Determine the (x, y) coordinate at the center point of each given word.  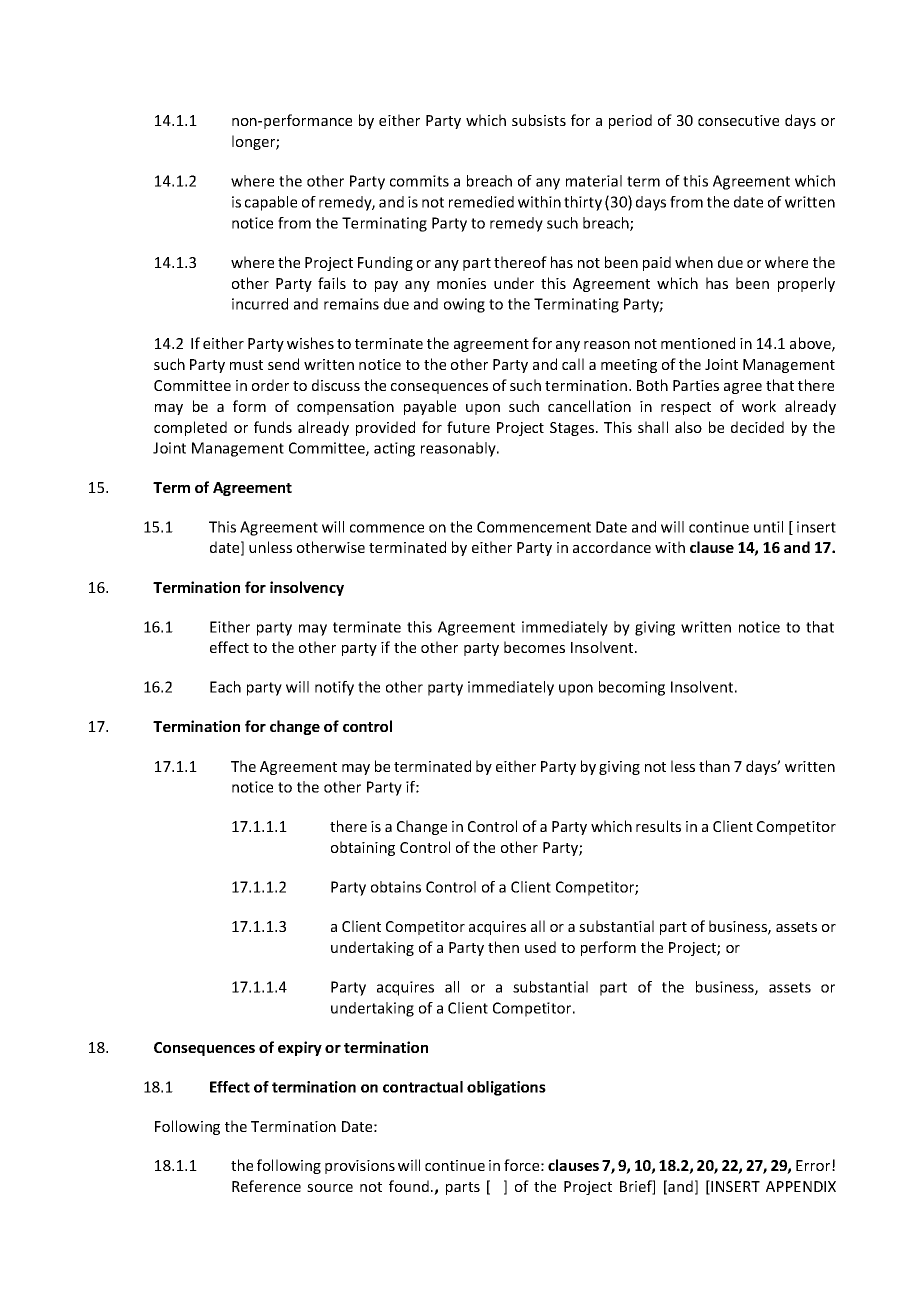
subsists (539, 120)
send (283, 364)
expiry (300, 1048)
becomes (534, 647)
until (768, 527)
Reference (266, 1186)
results (658, 826)
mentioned (698, 343)
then (503, 947)
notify (334, 688)
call (573, 364)
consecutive (738, 120)
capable (271, 203)
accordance (612, 547)
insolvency (307, 588)
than (714, 766)
